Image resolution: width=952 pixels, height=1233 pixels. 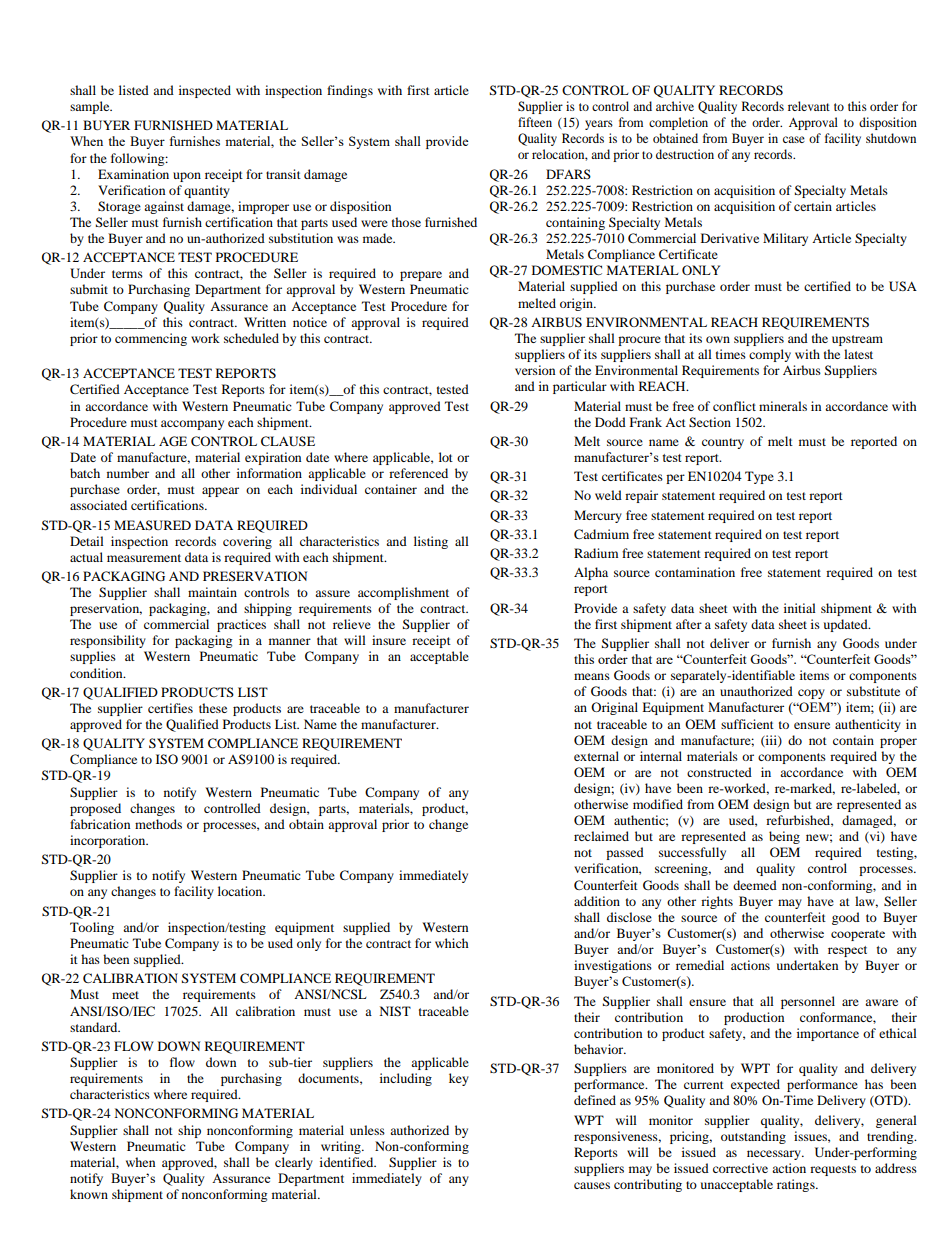 I want to click on insure, so click(x=389, y=640).
